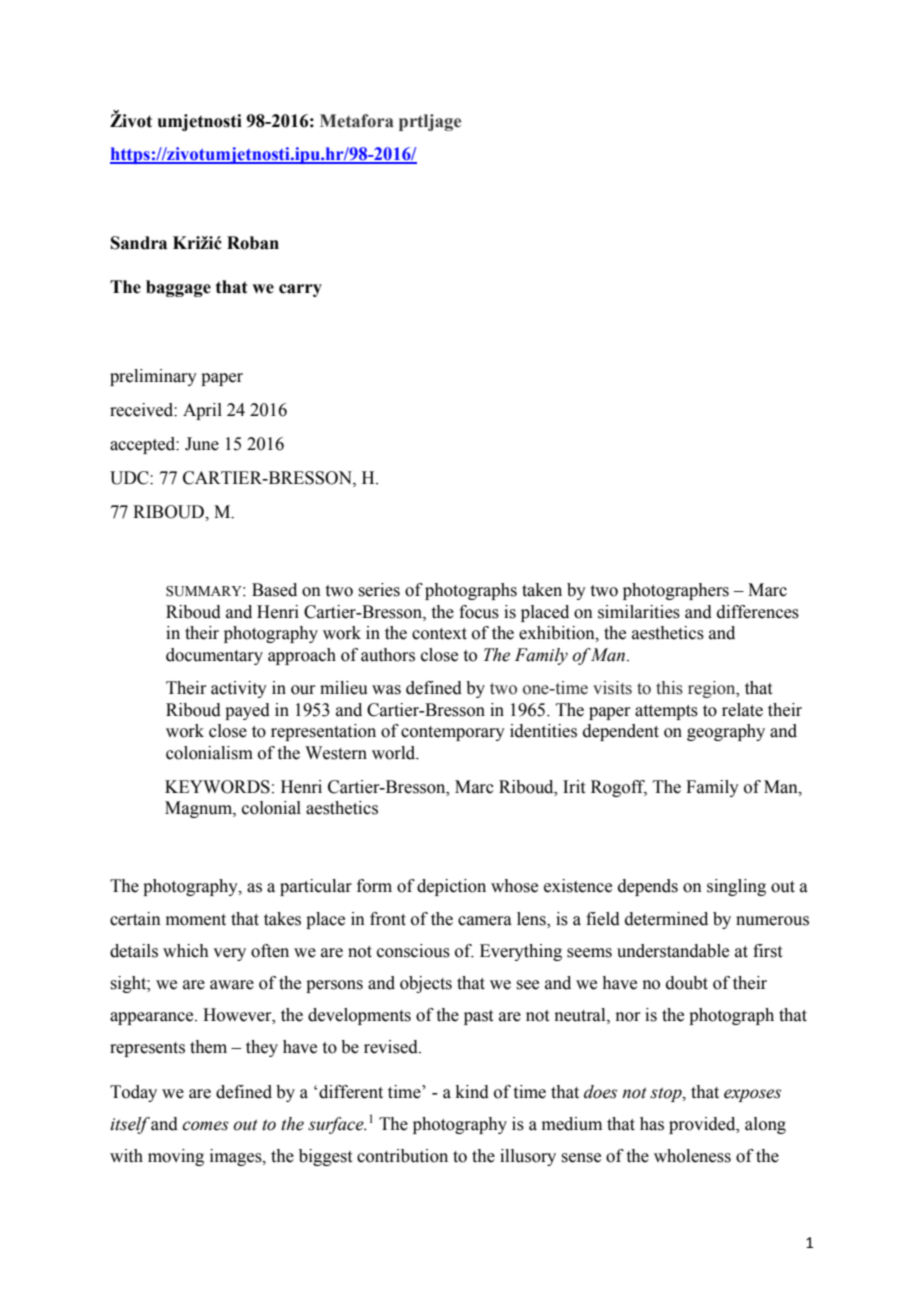 This page has height=1308, width=924. What do you see at coordinates (205, 1126) in the page?
I see `comes` at bounding box center [205, 1126].
